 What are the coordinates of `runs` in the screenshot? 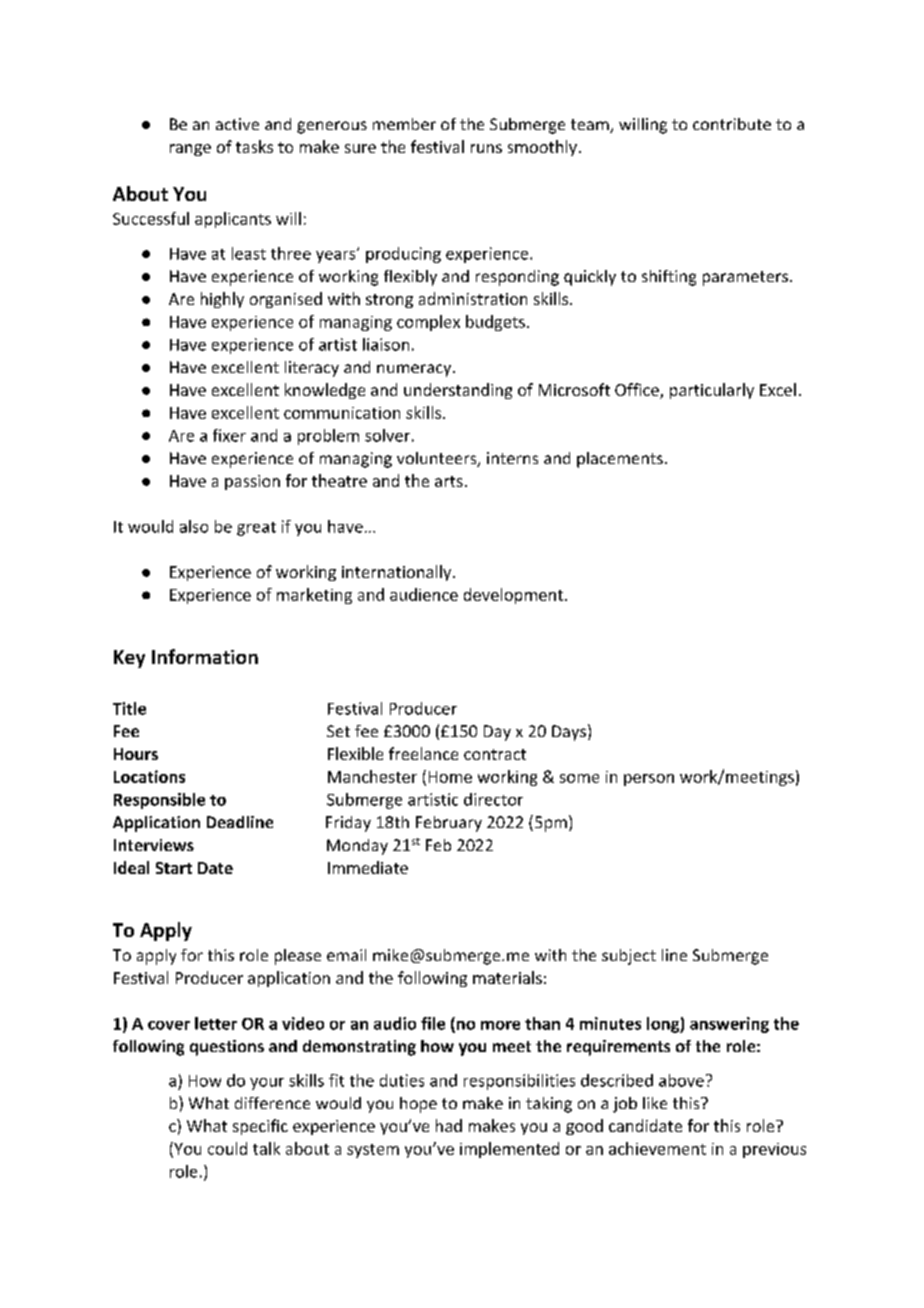 It's located at (486, 148).
